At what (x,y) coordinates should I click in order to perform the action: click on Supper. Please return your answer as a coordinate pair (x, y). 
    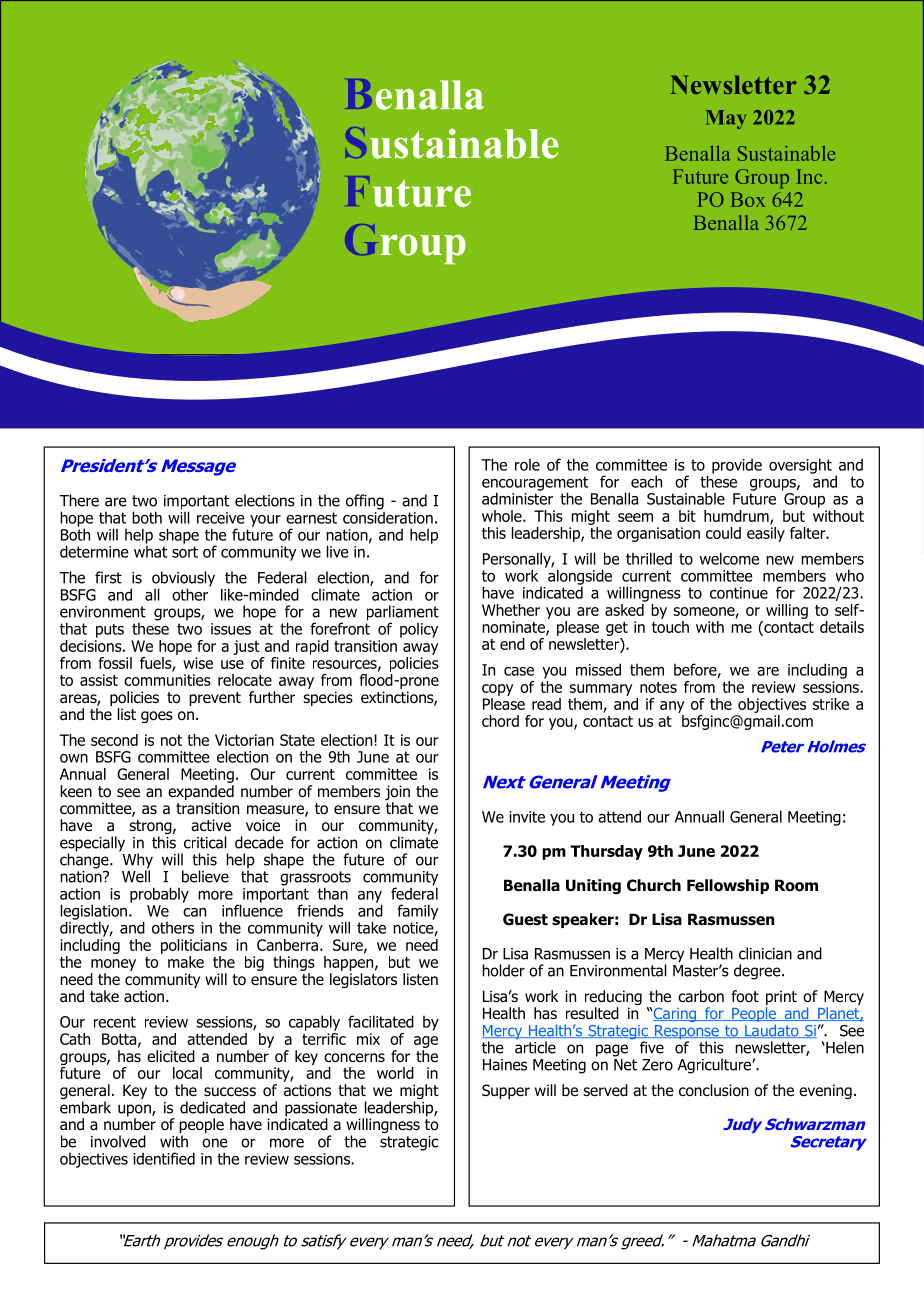
    Looking at the image, I should click on (506, 1091).
